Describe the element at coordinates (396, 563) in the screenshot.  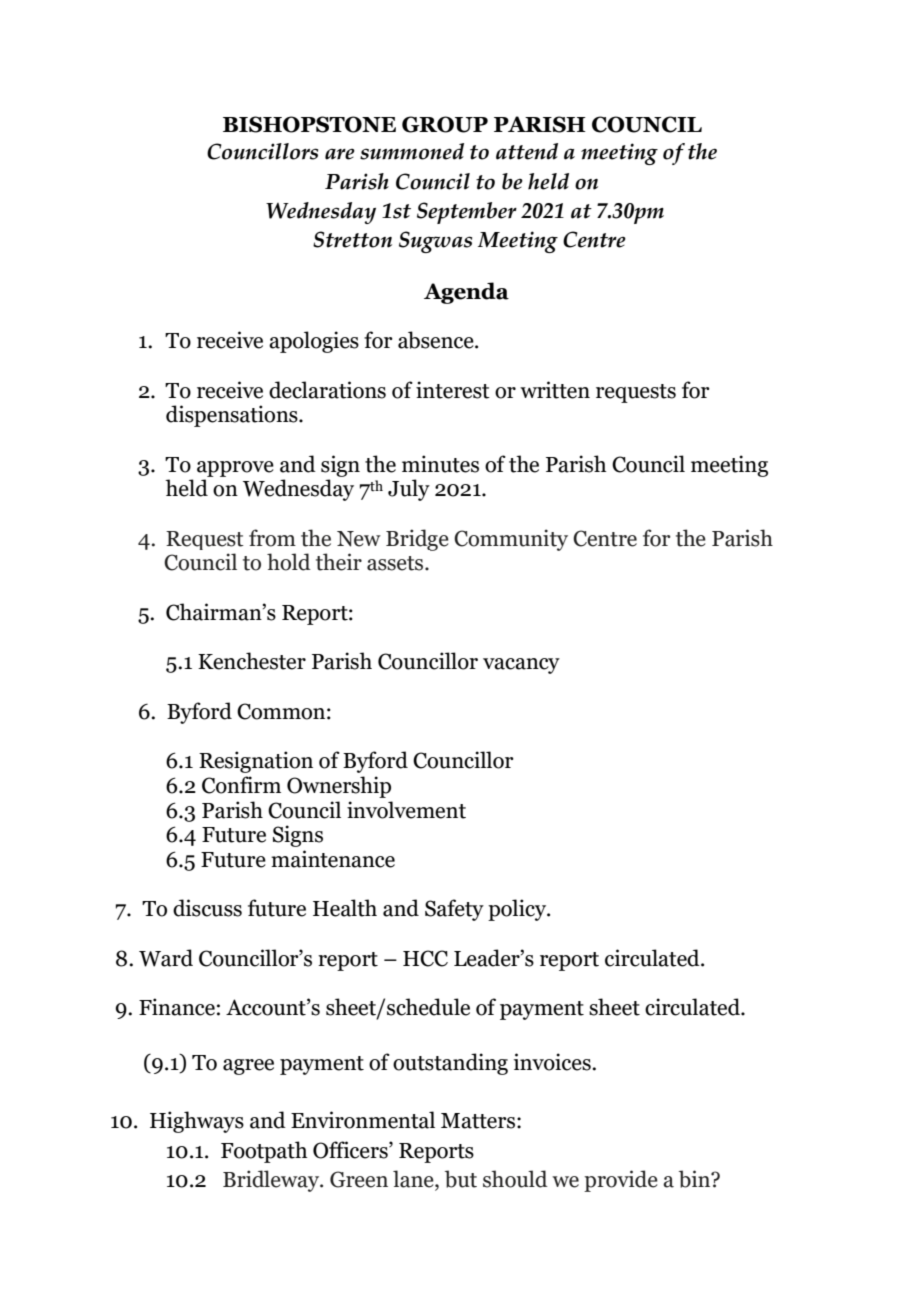
I see `assets` at that location.
